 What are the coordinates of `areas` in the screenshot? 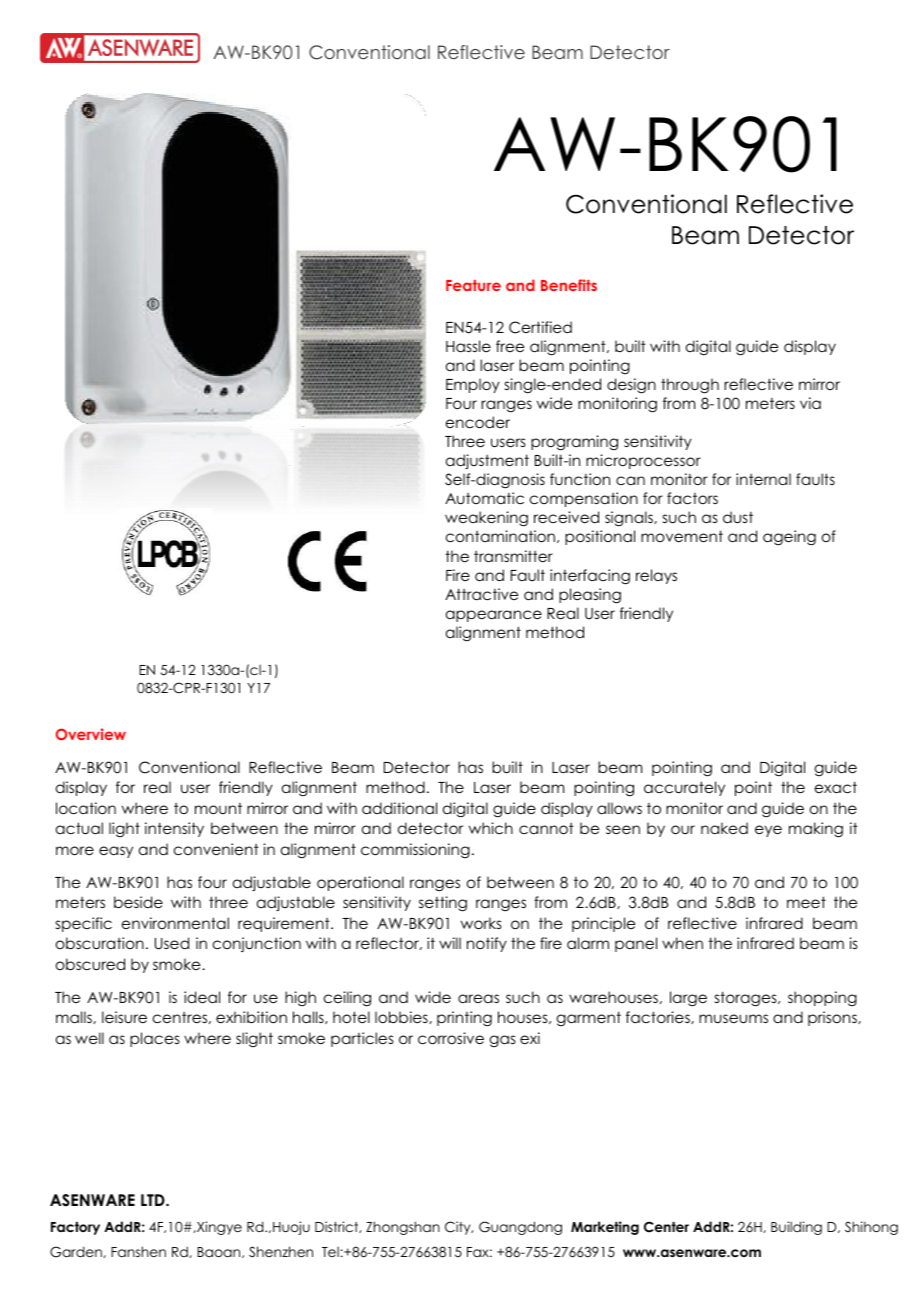 It's located at (478, 998).
